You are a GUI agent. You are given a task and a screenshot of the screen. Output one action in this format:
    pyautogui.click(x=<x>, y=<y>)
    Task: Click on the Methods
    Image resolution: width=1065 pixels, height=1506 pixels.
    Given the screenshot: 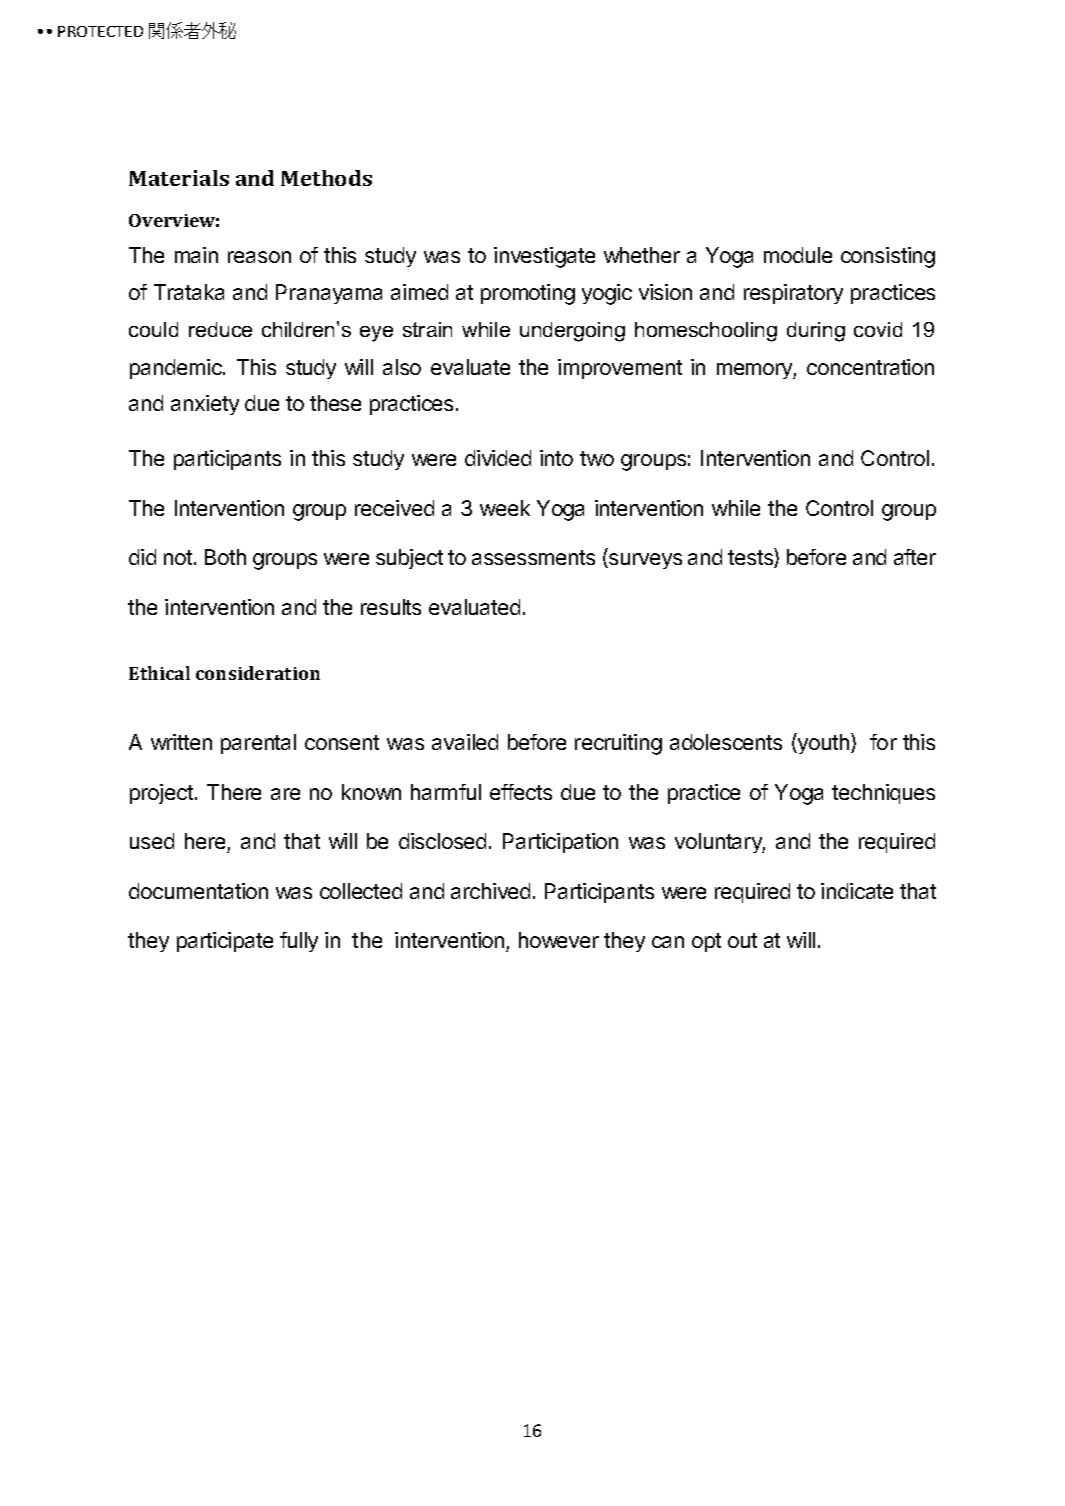 What is the action you would take?
    pyautogui.click(x=326, y=178)
